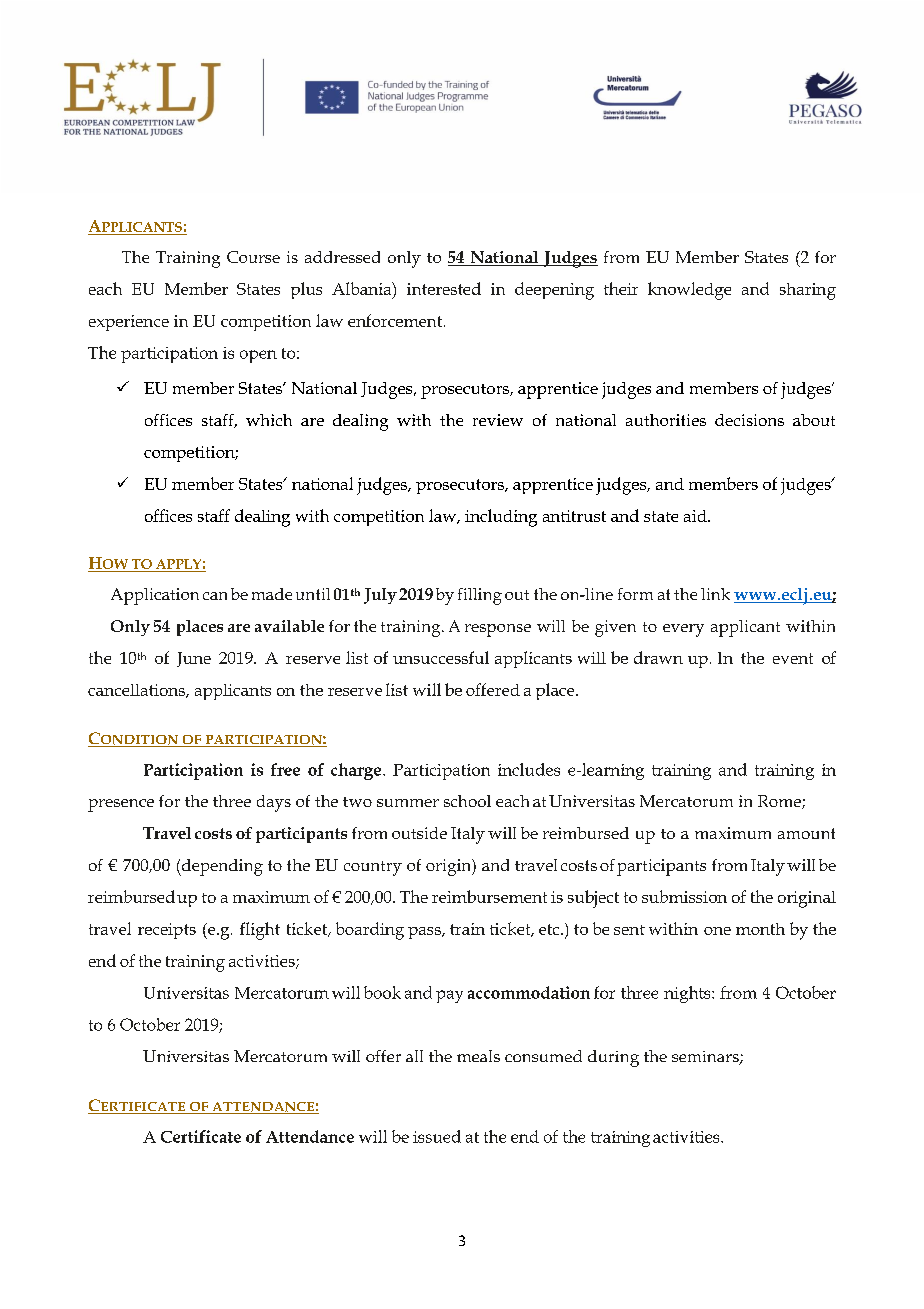 The height and width of the screenshot is (1309, 924). I want to click on Rome, so click(780, 802).
